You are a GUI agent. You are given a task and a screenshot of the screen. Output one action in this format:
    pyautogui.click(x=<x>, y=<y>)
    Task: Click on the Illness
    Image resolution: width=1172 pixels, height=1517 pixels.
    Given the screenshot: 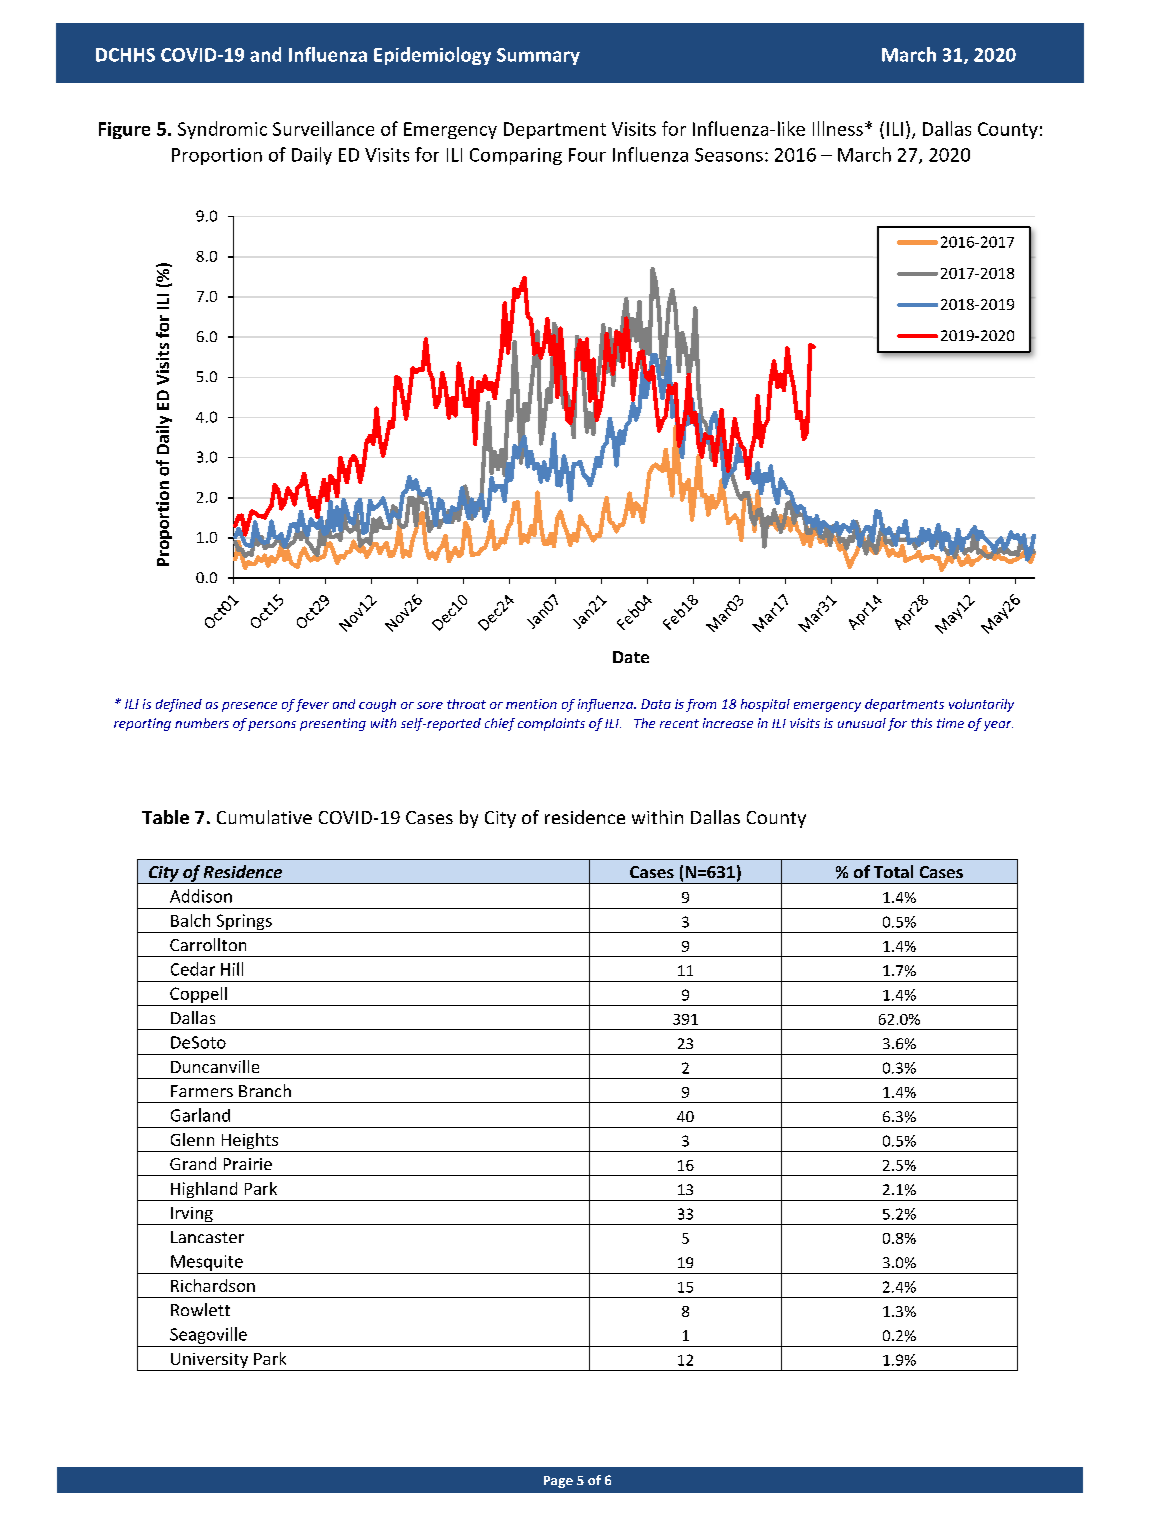 What is the action you would take?
    pyautogui.click(x=838, y=128)
